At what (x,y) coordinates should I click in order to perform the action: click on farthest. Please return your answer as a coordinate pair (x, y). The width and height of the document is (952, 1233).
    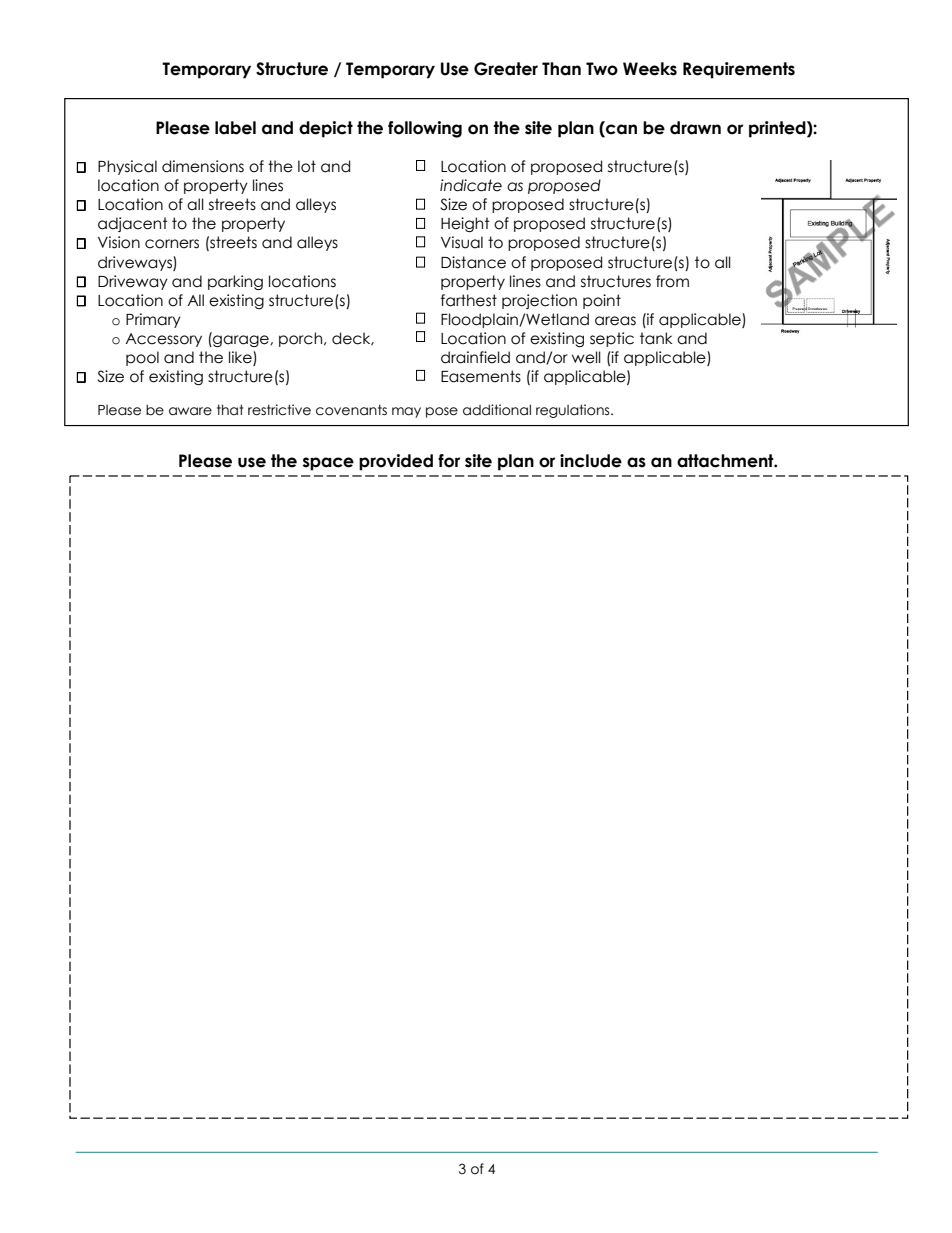
    Looking at the image, I should click on (469, 300).
